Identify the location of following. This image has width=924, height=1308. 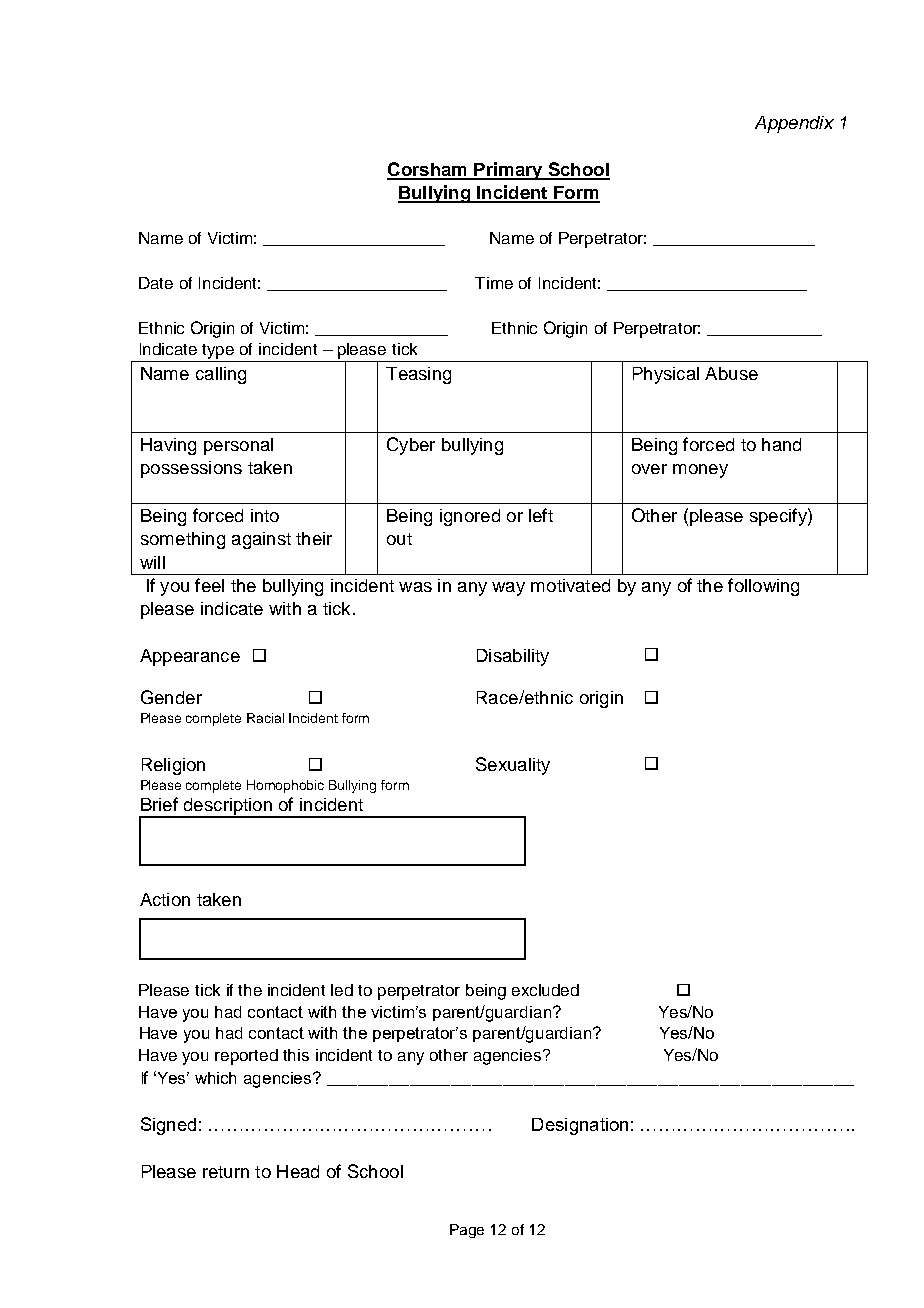
(763, 587).
